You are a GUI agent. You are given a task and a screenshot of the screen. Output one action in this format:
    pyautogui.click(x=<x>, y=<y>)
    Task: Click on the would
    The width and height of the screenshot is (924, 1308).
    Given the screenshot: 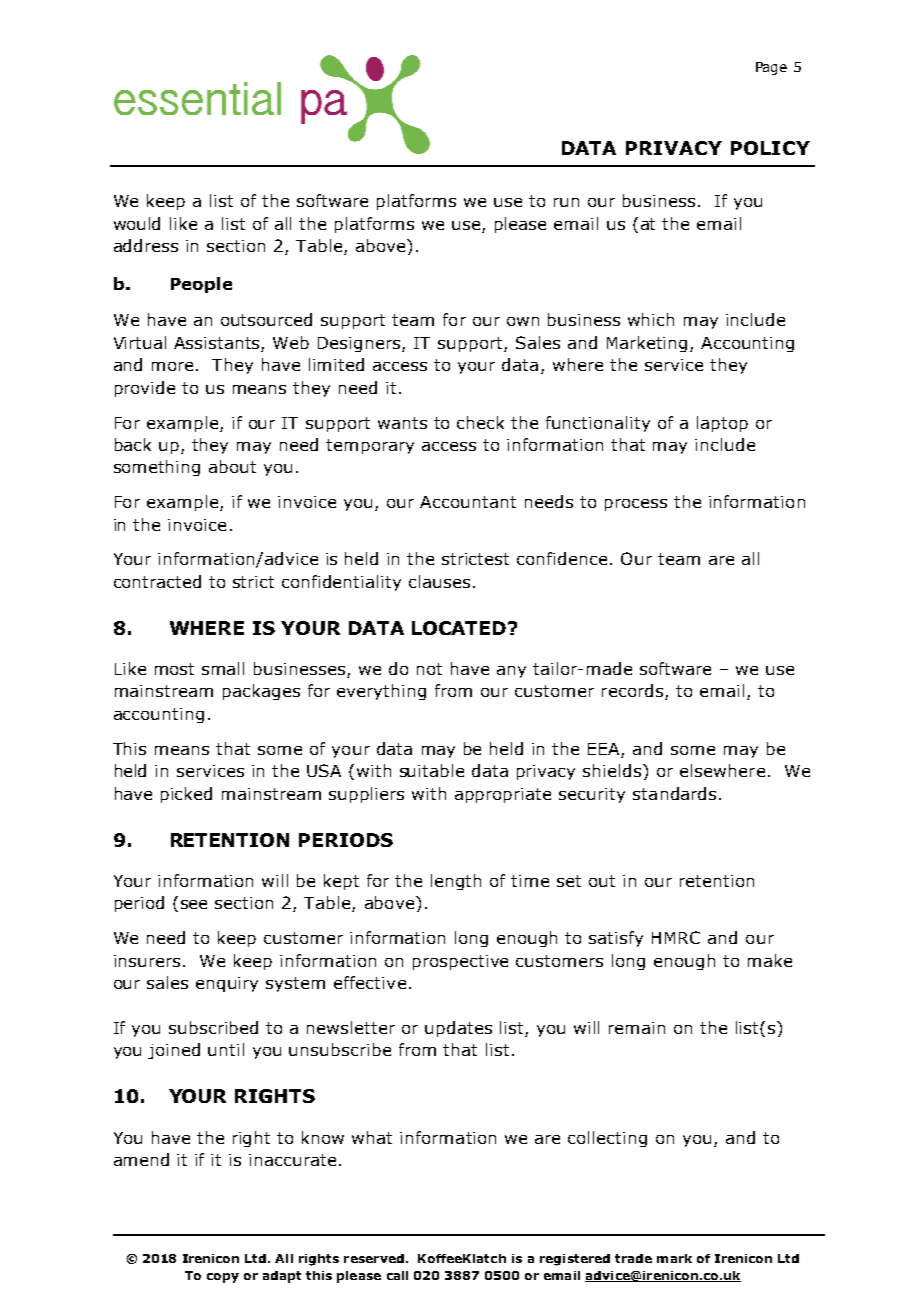 What is the action you would take?
    pyautogui.click(x=137, y=223)
